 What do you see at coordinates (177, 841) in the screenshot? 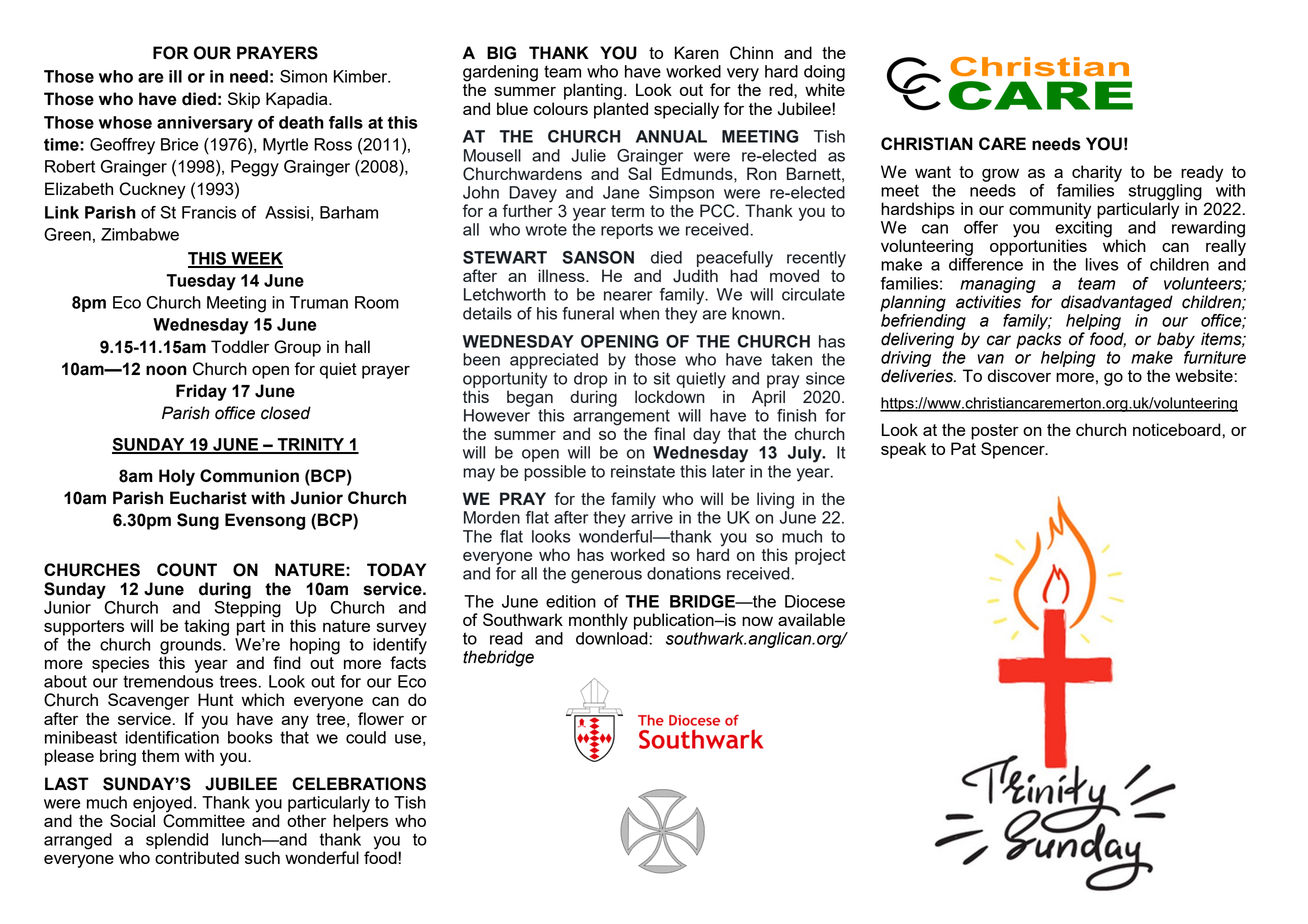
I see `splendid` at bounding box center [177, 841].
